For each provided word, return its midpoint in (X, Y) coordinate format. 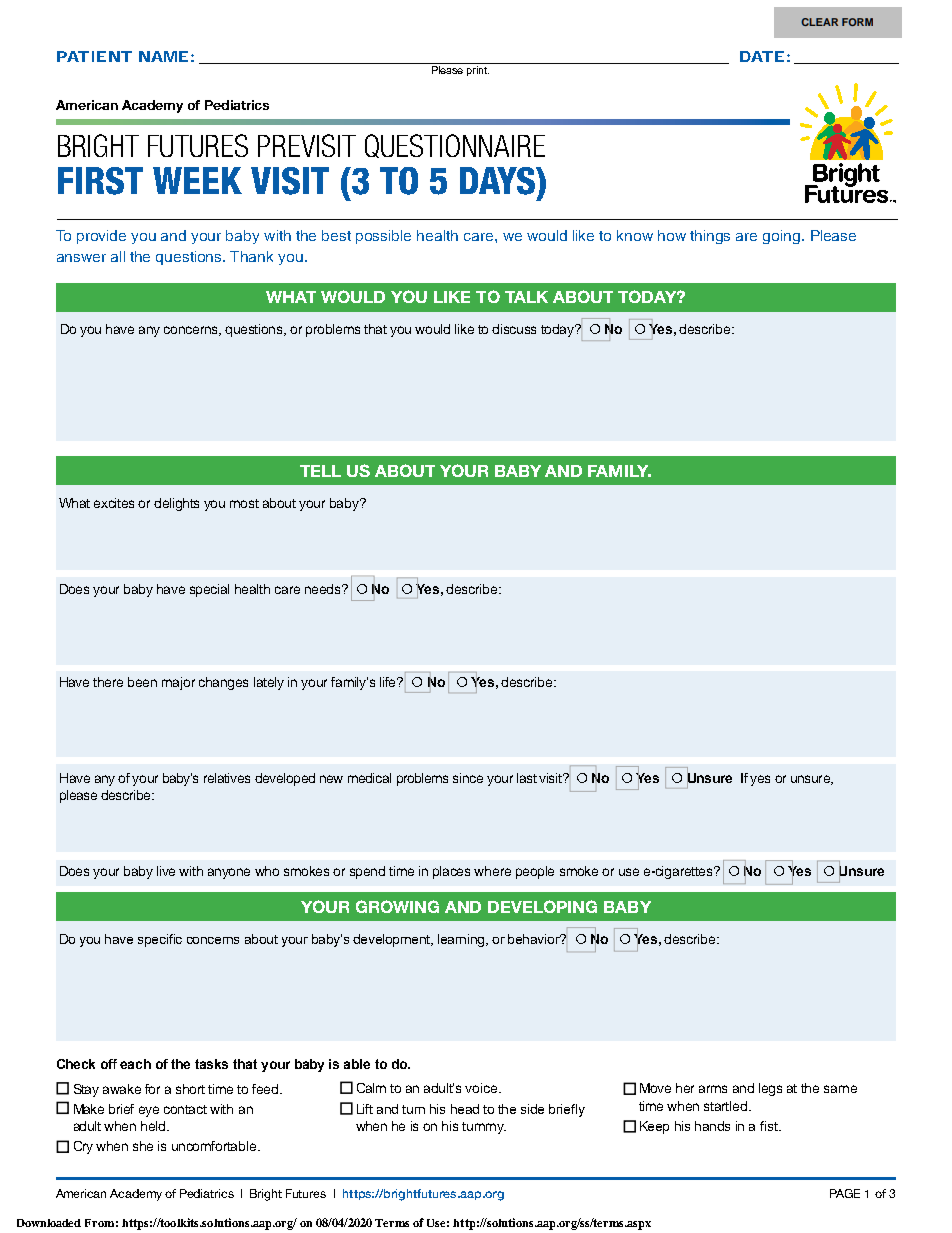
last (527, 778)
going (783, 237)
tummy (484, 1128)
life (389, 682)
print (478, 71)
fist (770, 1126)
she (143, 1146)
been (142, 682)
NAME (163, 56)
